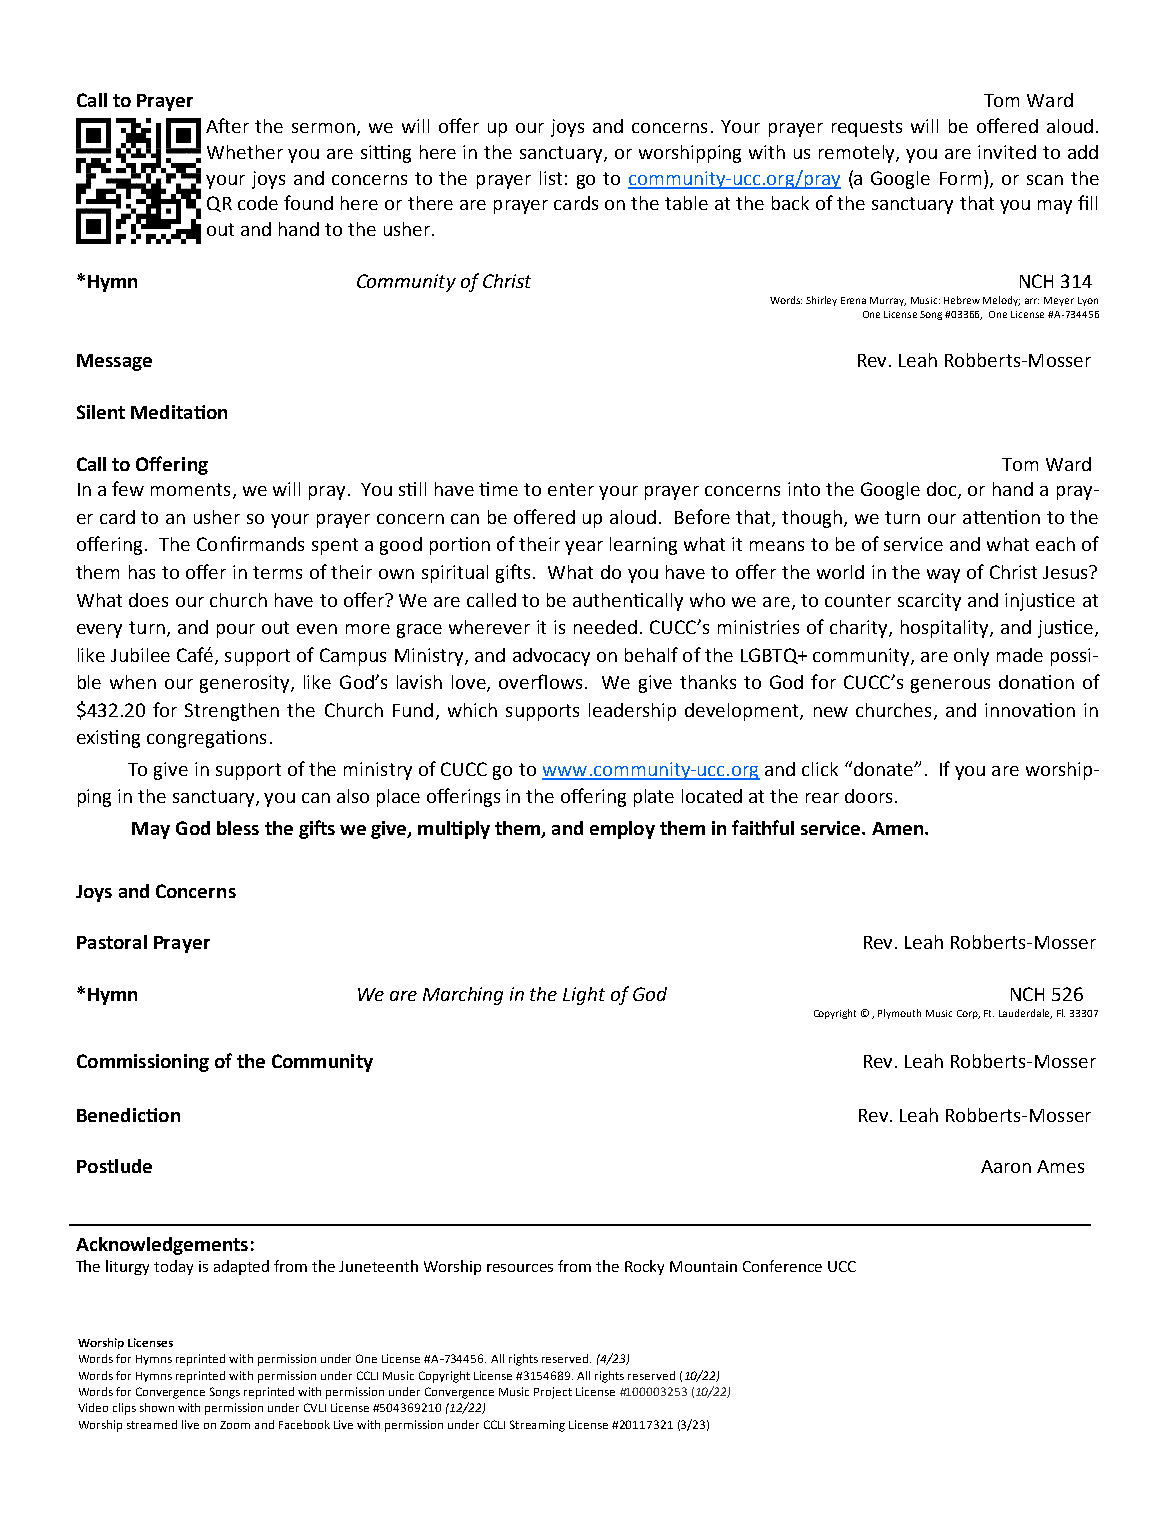  Describe the element at coordinates (654, 798) in the document. I see `plate` at that location.
